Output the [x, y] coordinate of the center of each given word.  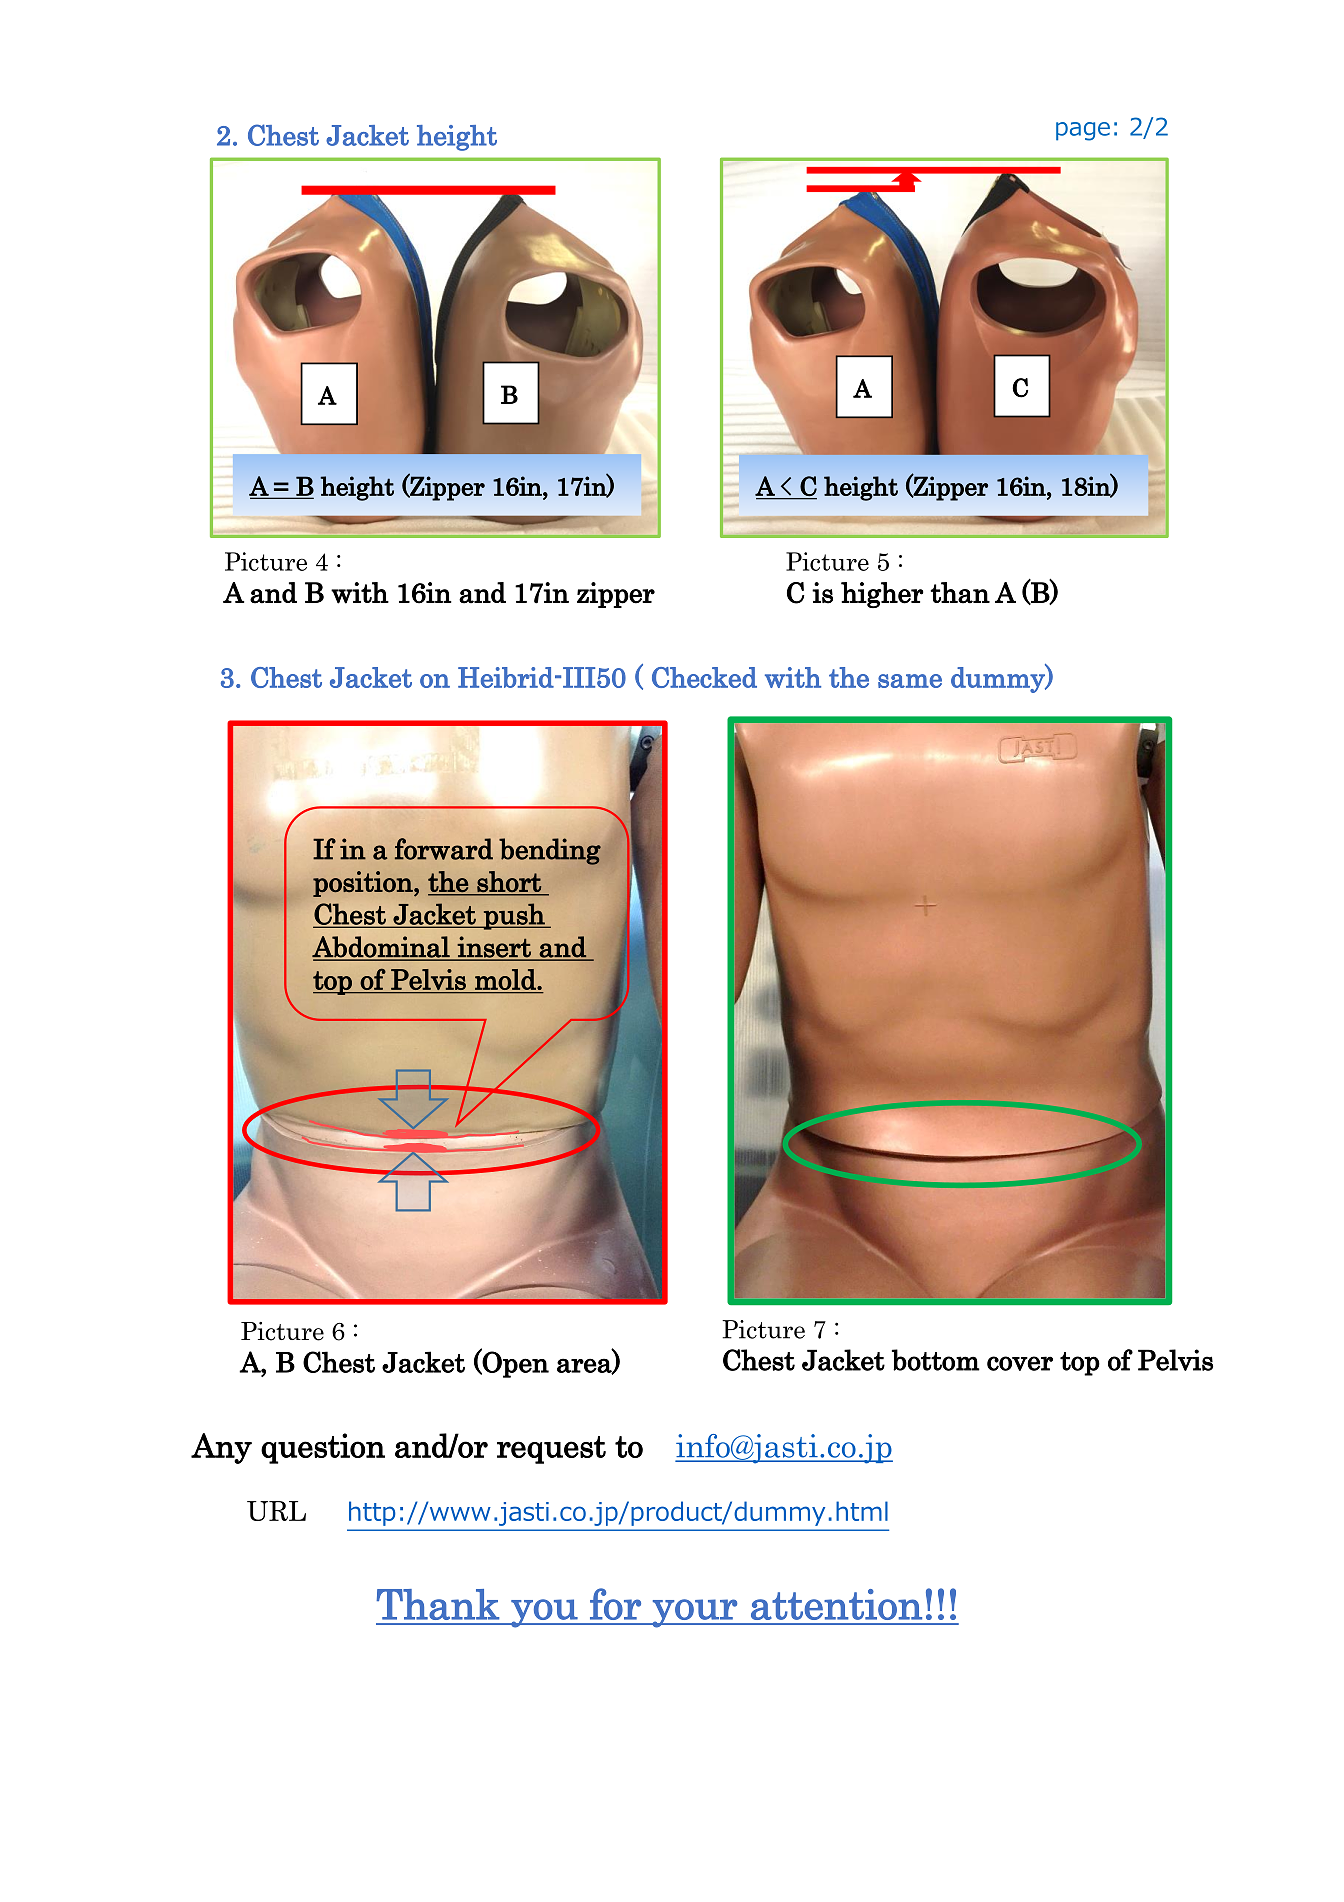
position [364, 884]
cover [1020, 1363]
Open [515, 1364]
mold [505, 979]
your [695, 1613]
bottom [936, 1360]
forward [444, 849]
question [323, 1448]
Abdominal [382, 948]
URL [276, 1511]
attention [836, 1604]
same [910, 681]
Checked [704, 677]
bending [550, 851]
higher [882, 595]
